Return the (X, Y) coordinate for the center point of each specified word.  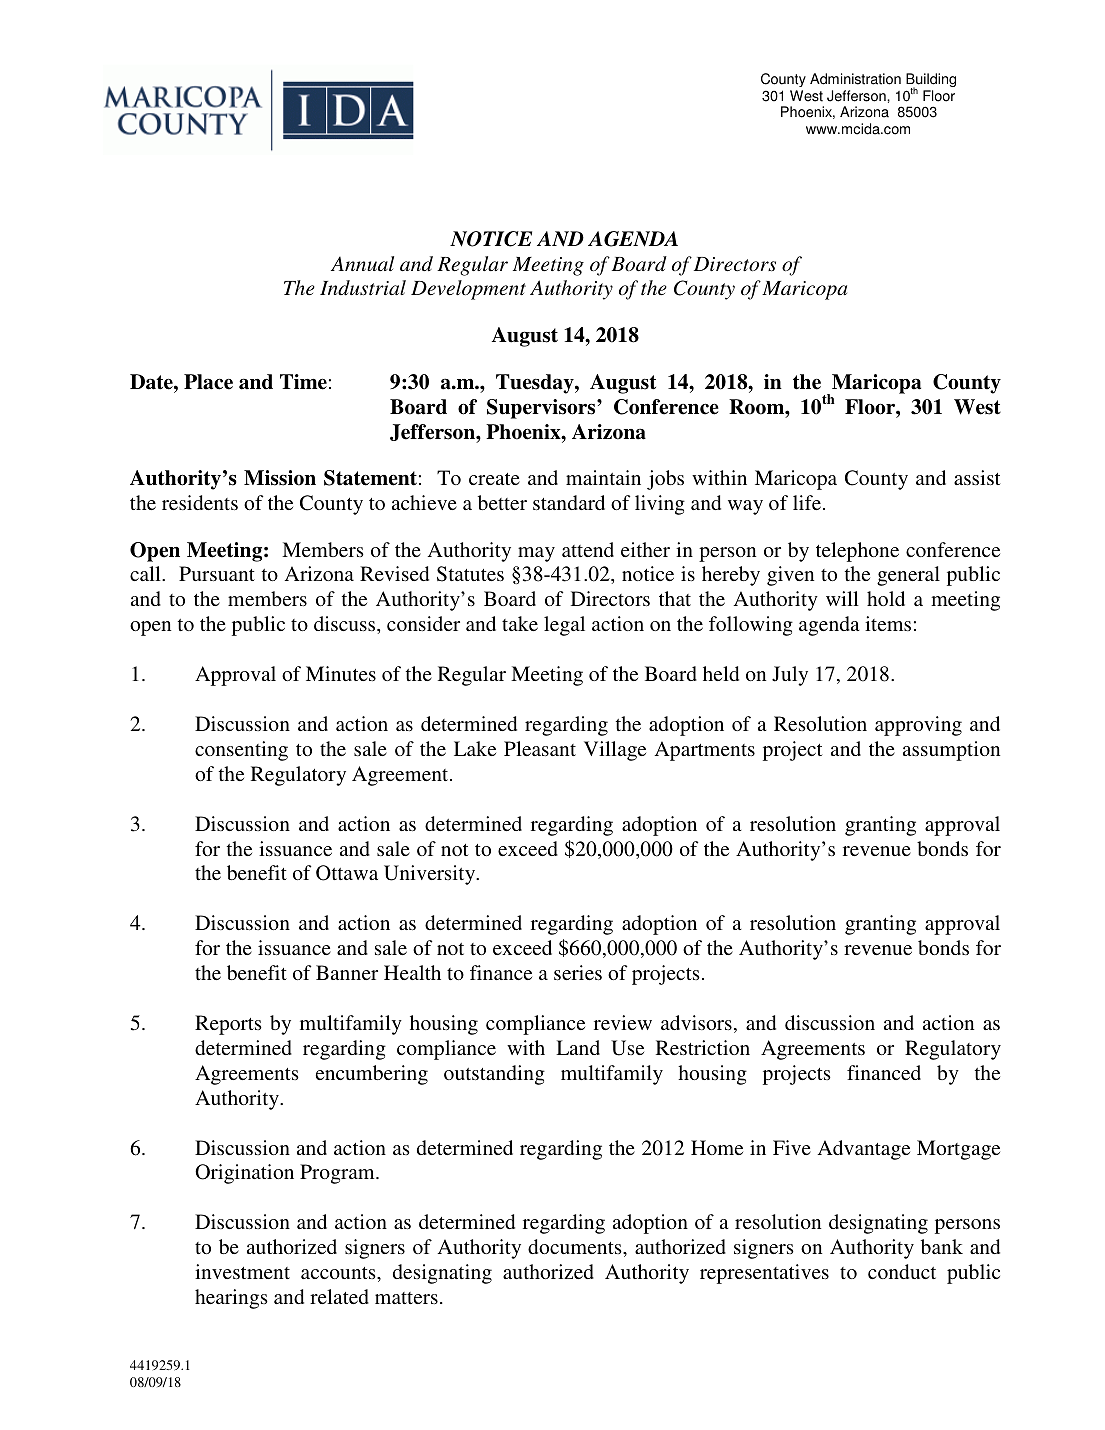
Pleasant (540, 748)
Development (468, 290)
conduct (902, 1271)
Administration (855, 79)
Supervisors (542, 409)
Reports (228, 1025)
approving (918, 726)
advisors (696, 1022)
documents (576, 1246)
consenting (241, 751)
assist (977, 477)
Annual (362, 263)
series (578, 972)
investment (242, 1271)
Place (208, 382)
